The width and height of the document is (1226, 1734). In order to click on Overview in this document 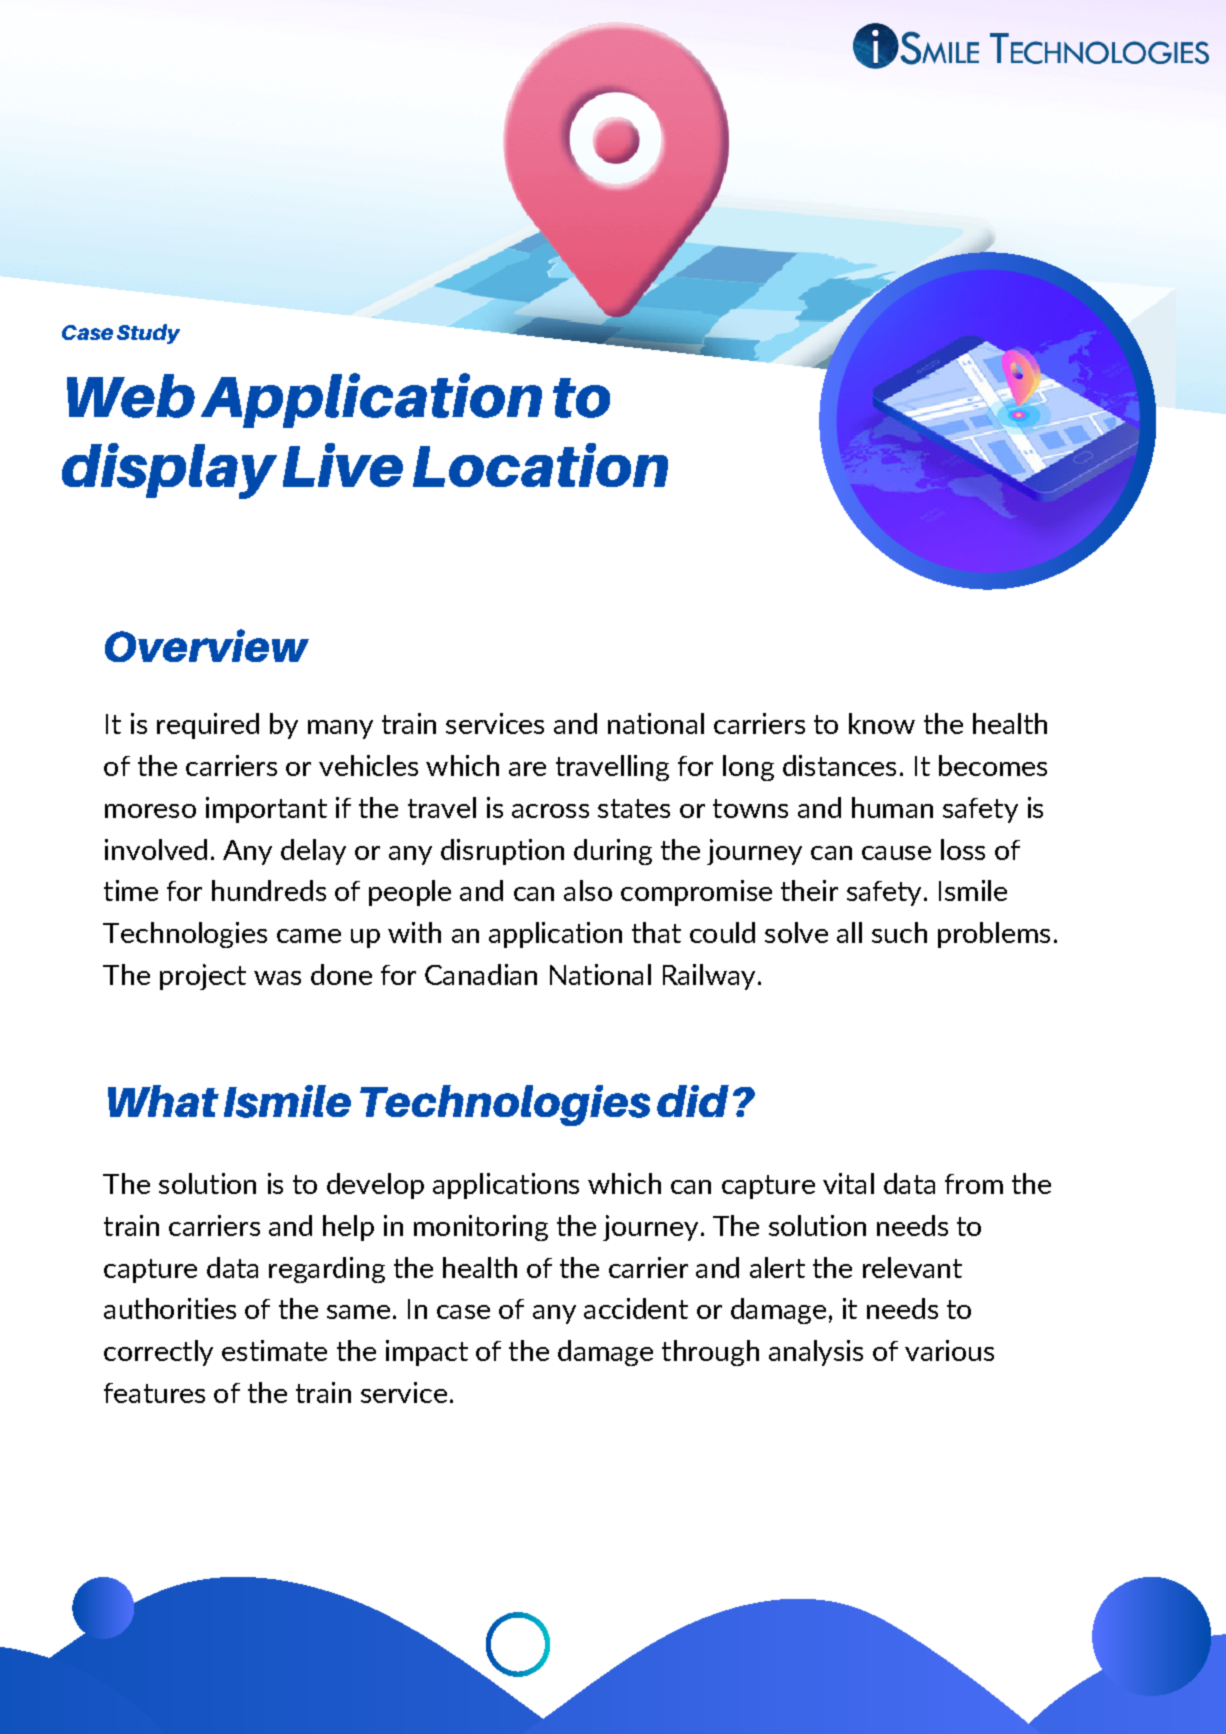, I will do `click(207, 645)`.
